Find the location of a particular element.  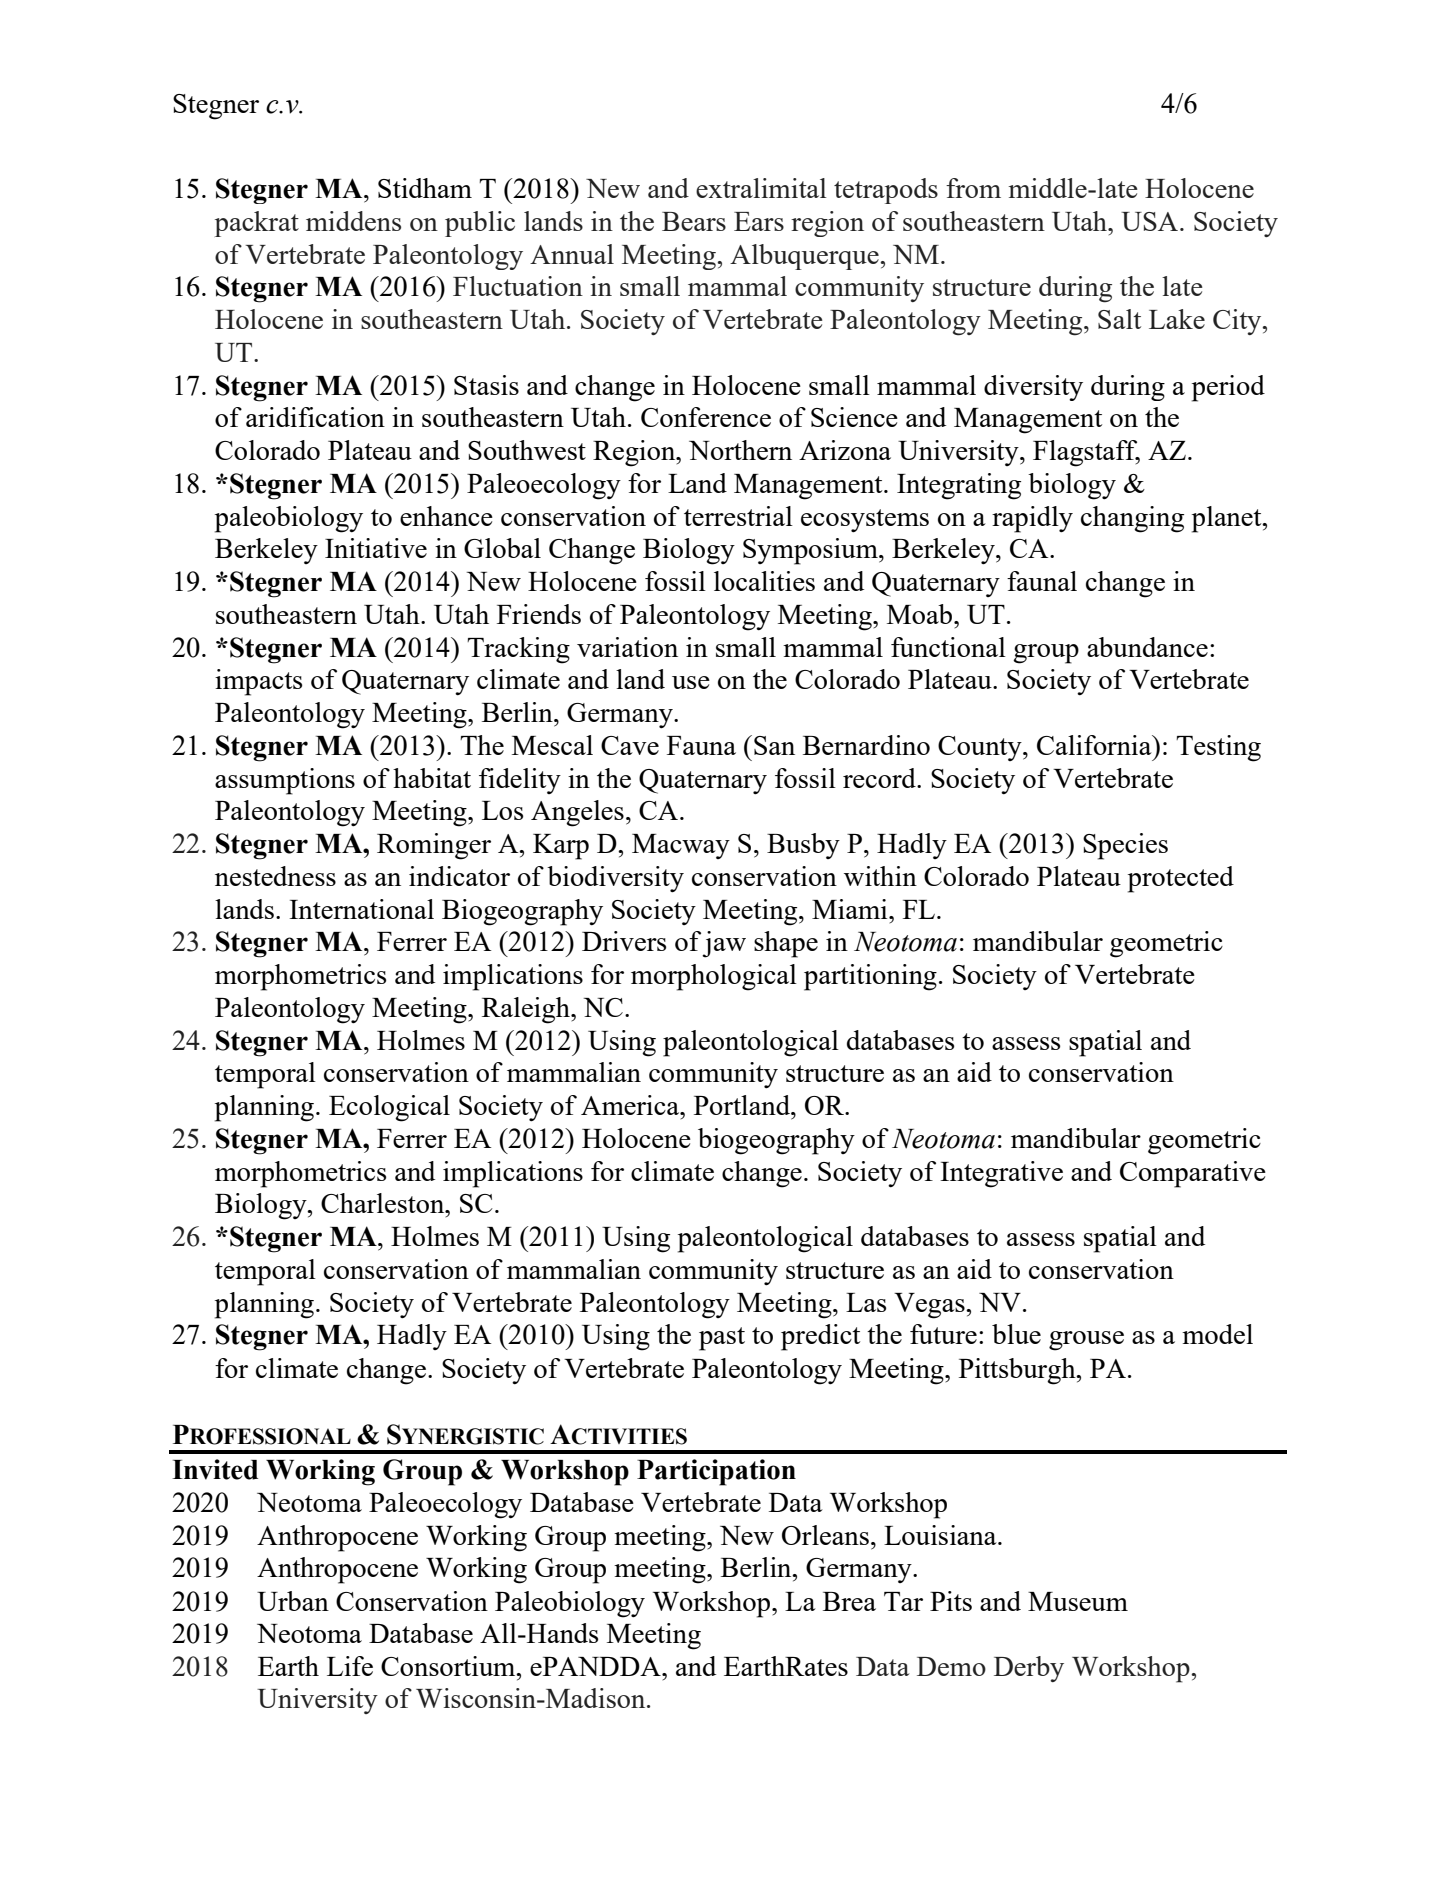

Urban is located at coordinates (293, 1601).
